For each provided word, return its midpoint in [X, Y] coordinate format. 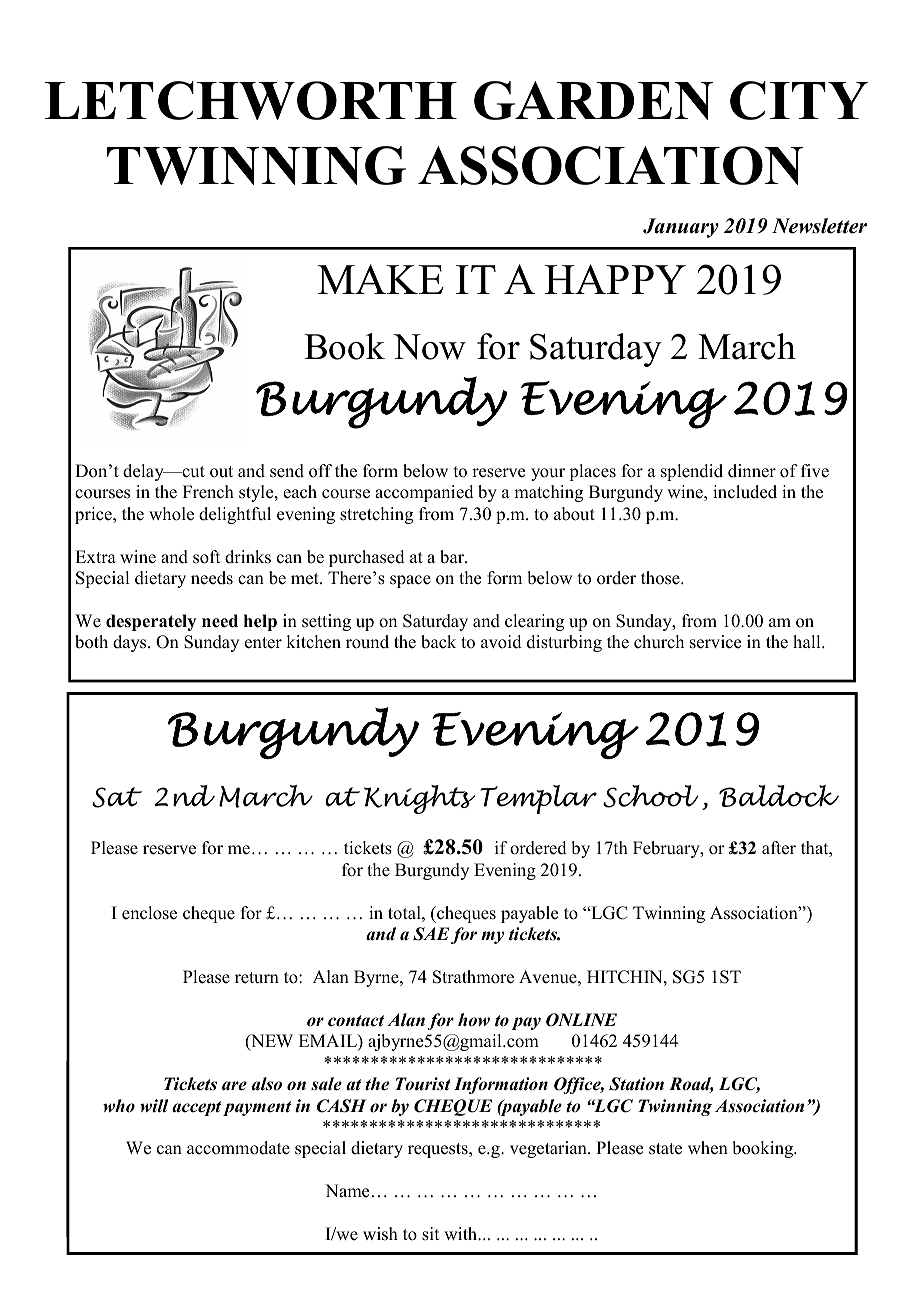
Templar [538, 799]
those [661, 578]
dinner [752, 471]
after [779, 848]
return [257, 978]
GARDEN [593, 100]
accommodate [238, 1148]
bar [453, 557]
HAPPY [615, 279]
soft [206, 557]
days [131, 643]
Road [691, 1085]
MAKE [380, 279]
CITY [799, 100]
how [474, 1020]
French [208, 492]
